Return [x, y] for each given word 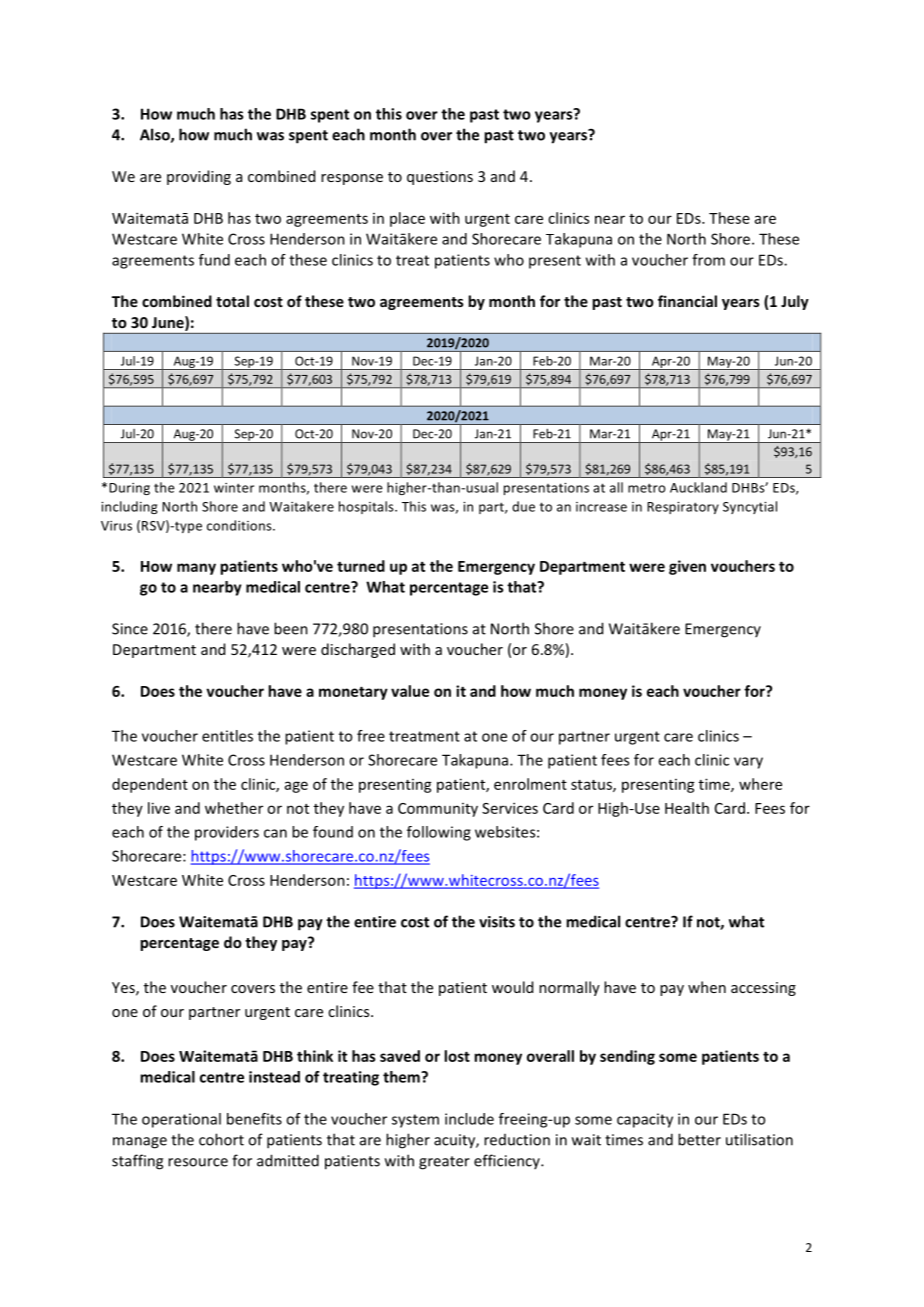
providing [199, 177]
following [439, 833]
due [523, 506]
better [699, 1139]
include [469, 1119]
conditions [240, 525]
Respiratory [683, 508]
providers [227, 833]
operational [181, 1120]
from [708, 260]
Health [687, 808]
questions [440, 178]
